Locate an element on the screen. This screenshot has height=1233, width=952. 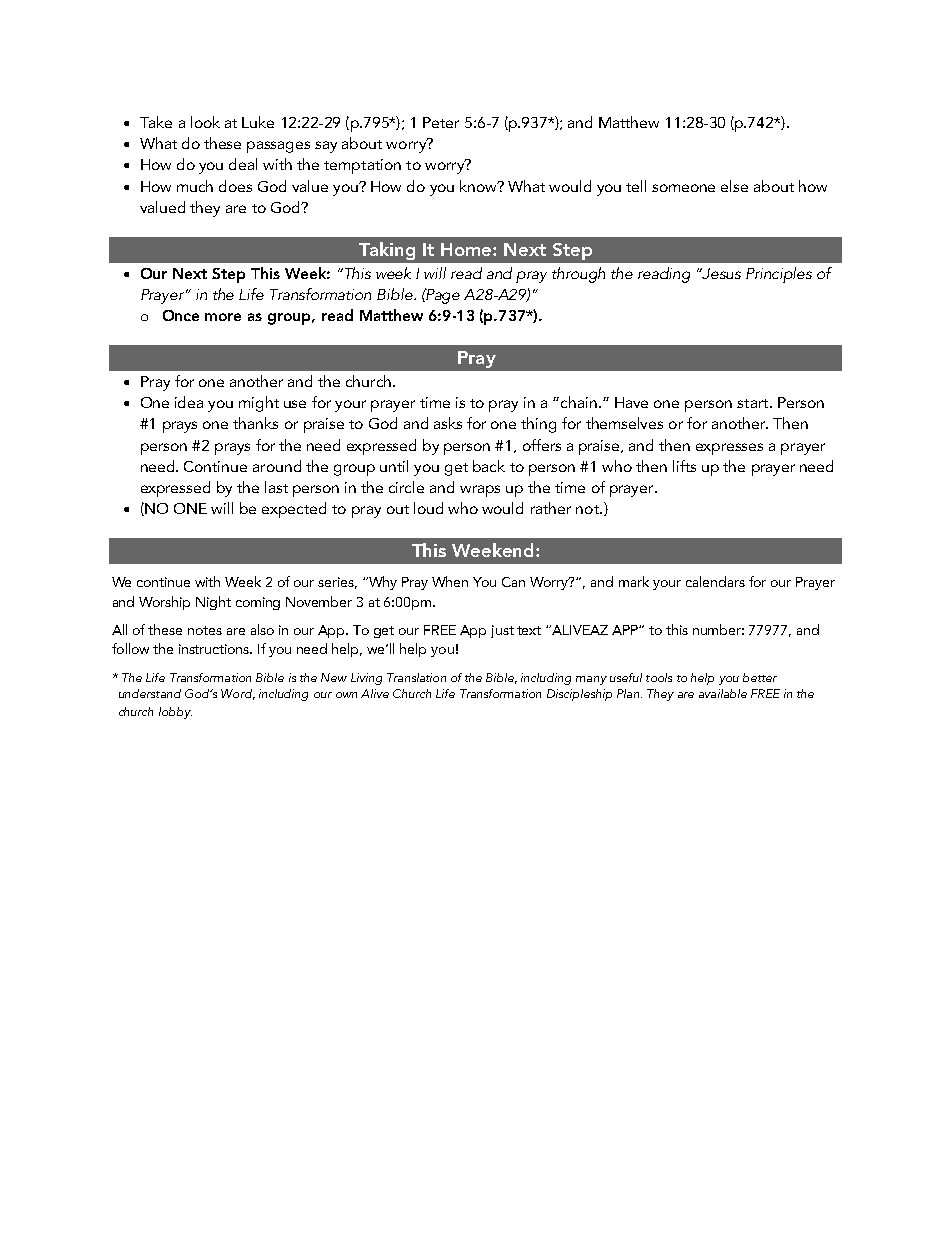
Page is located at coordinates (442, 296).
